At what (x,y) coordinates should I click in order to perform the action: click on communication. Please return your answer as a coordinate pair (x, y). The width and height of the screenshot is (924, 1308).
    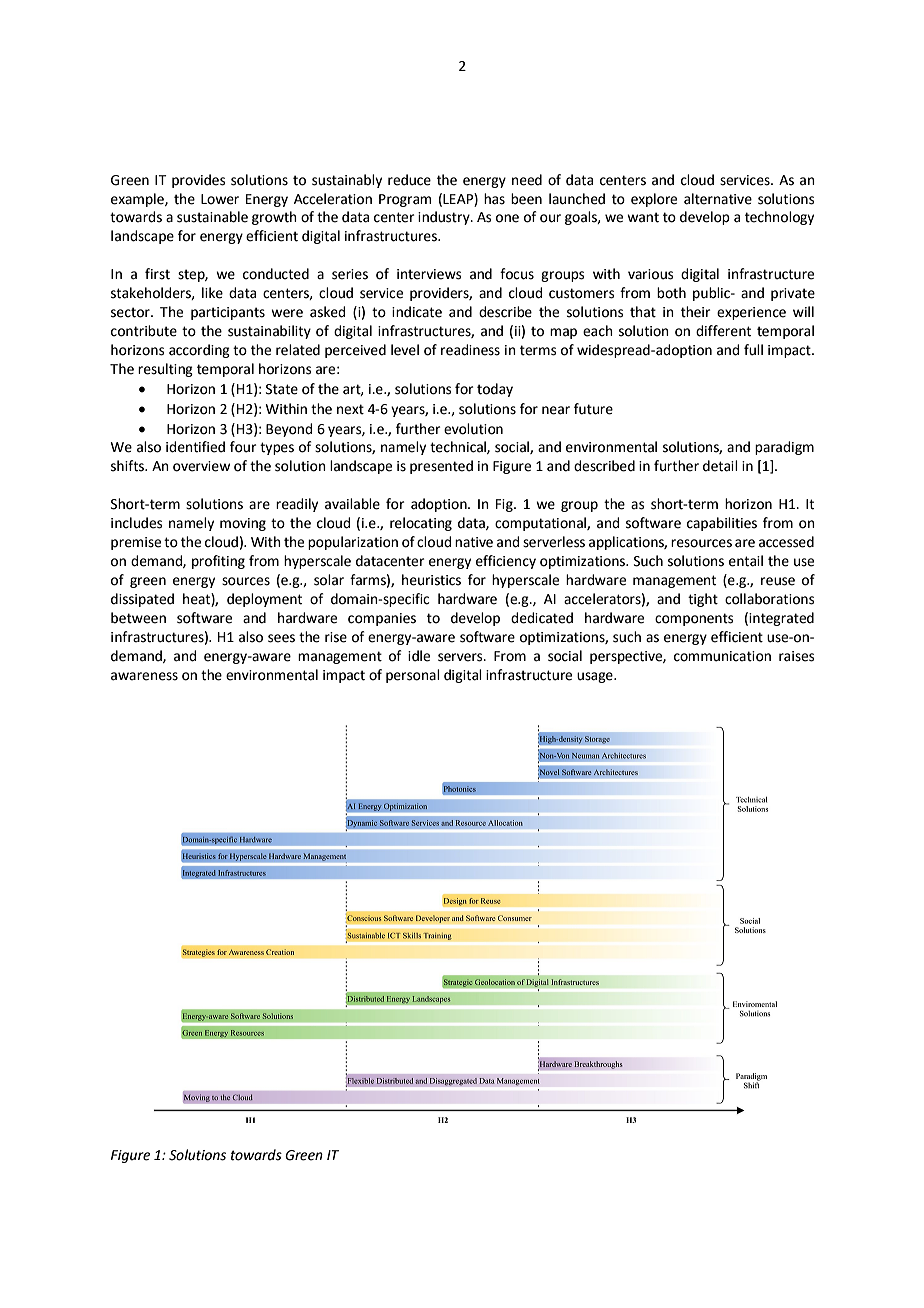
    Looking at the image, I should click on (722, 656).
